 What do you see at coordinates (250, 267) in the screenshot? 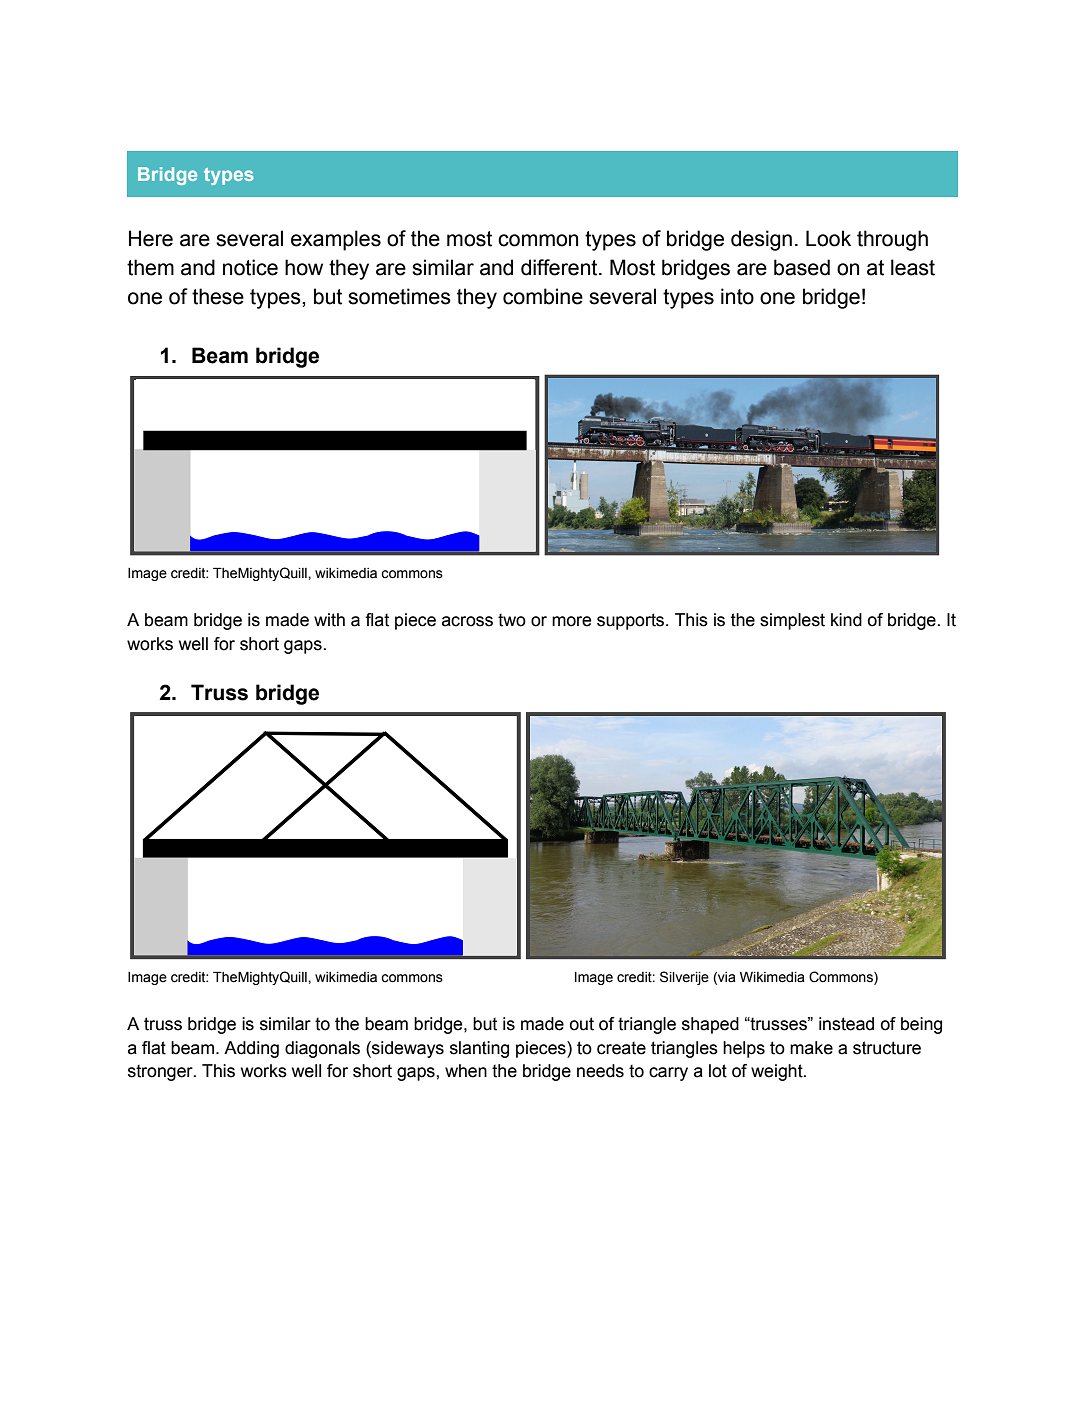
I see `notice` at bounding box center [250, 267].
